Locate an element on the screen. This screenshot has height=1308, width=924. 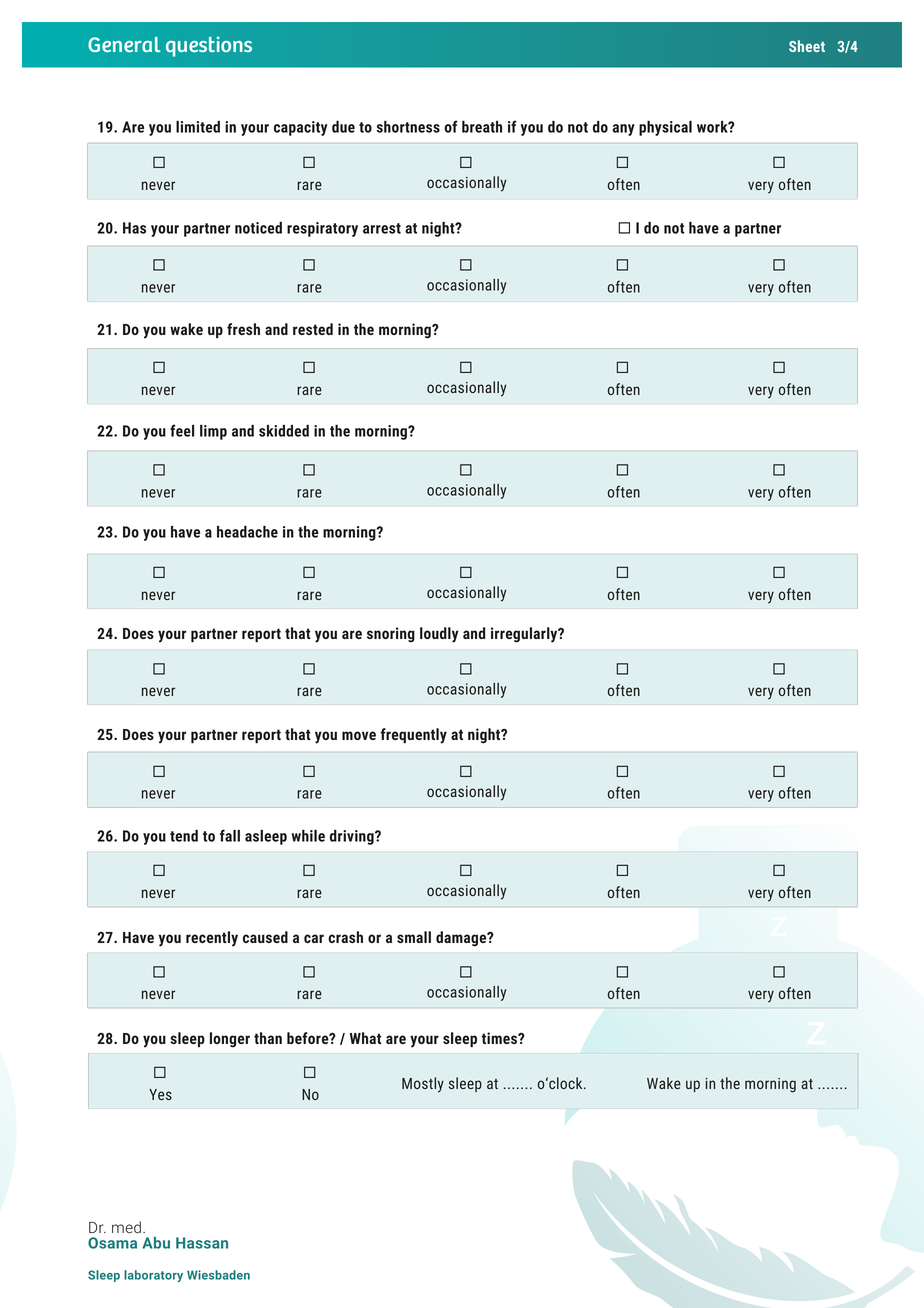
skidded is located at coordinates (284, 431).
